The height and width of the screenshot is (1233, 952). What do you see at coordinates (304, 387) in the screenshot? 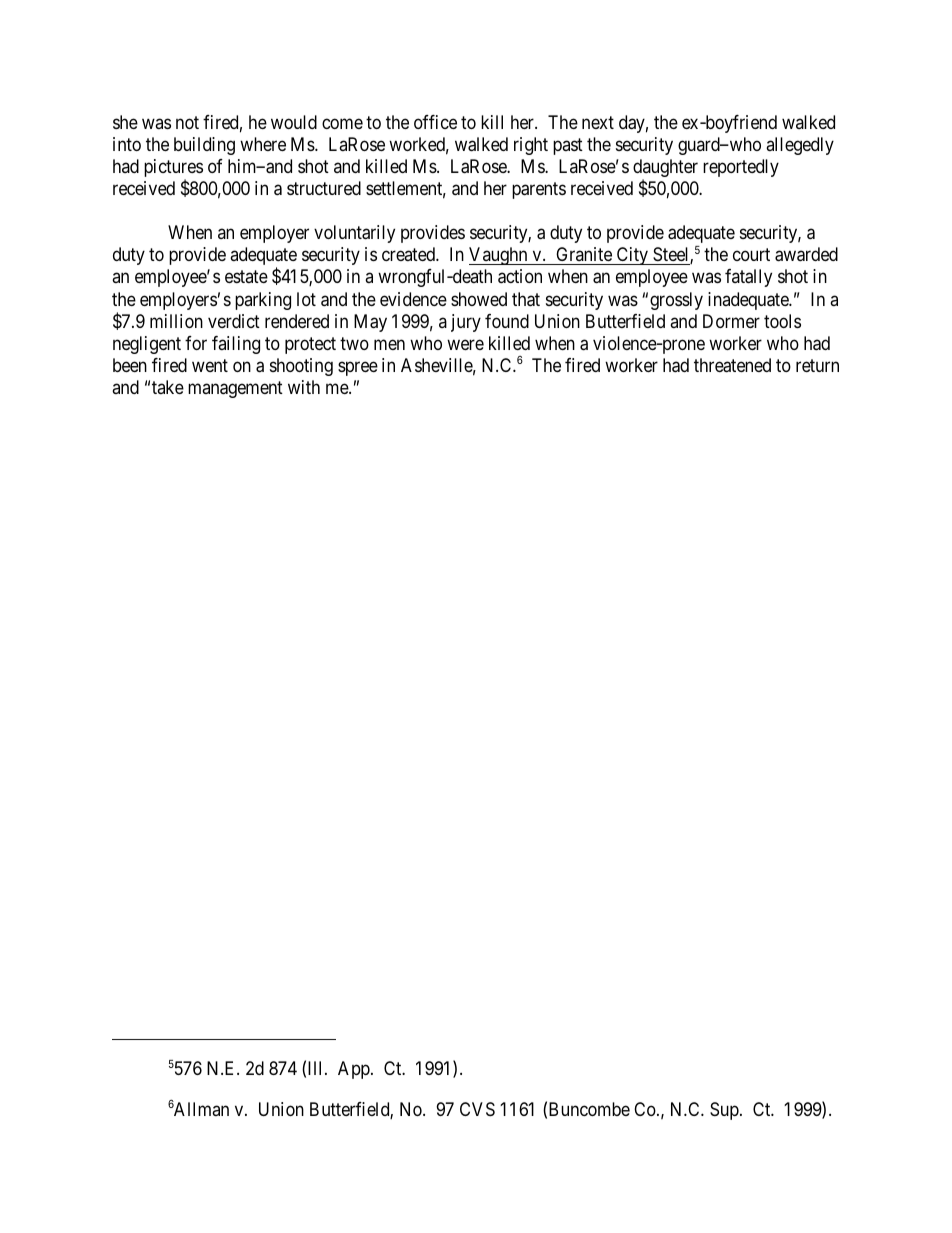
I see `with` at bounding box center [304, 387].
